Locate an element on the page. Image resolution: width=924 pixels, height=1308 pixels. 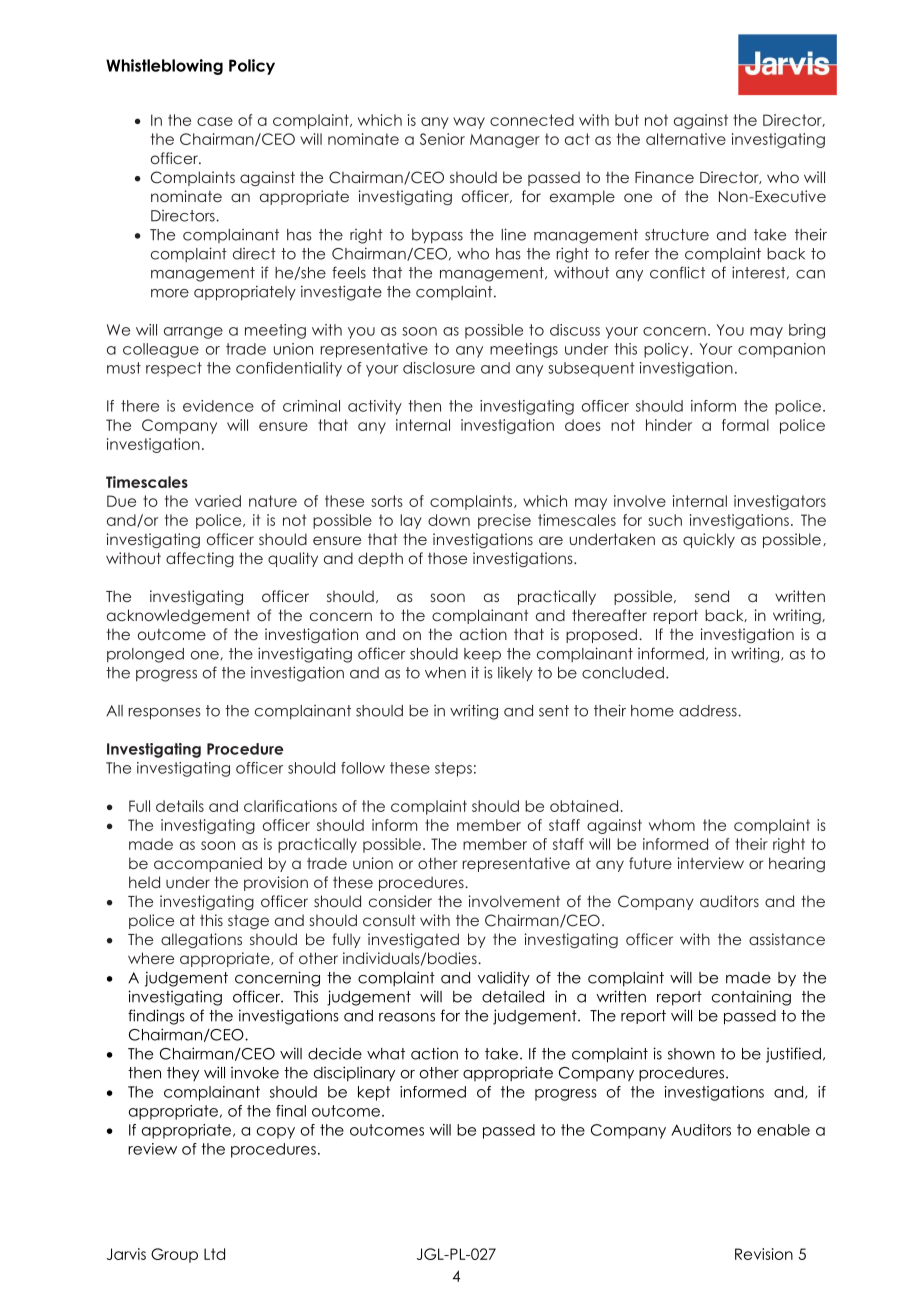
Ltd is located at coordinates (214, 1254).
